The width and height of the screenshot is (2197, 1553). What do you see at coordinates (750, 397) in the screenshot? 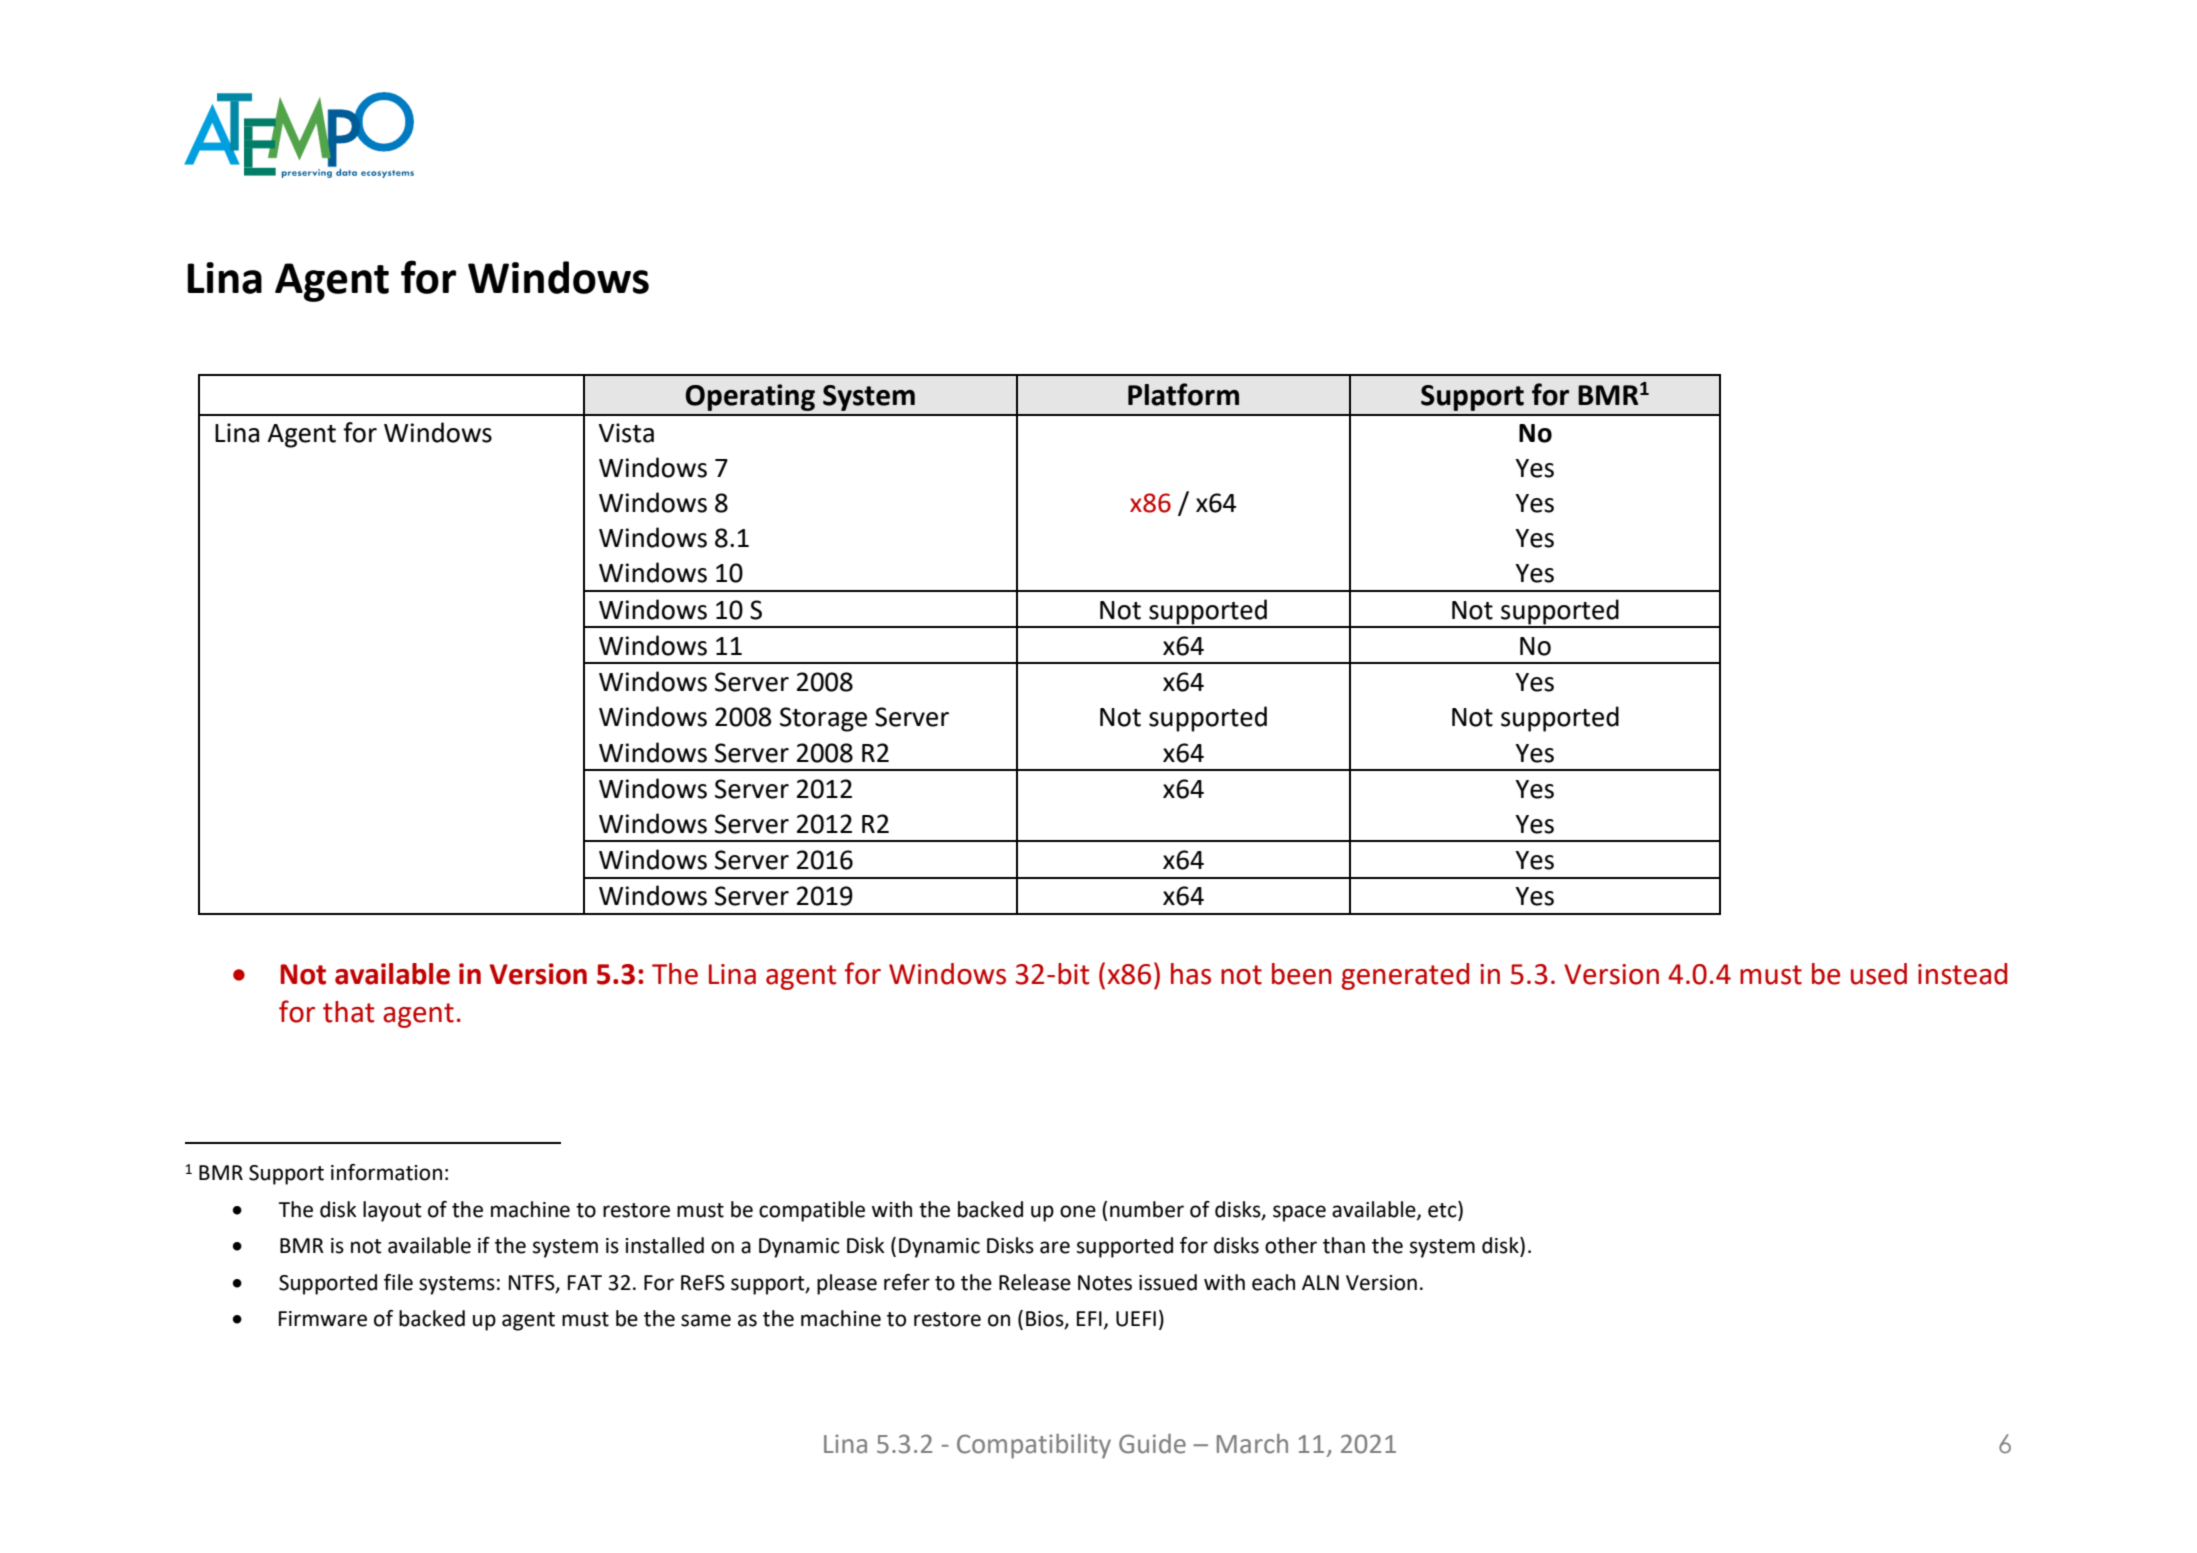
I see `Operating` at bounding box center [750, 397].
